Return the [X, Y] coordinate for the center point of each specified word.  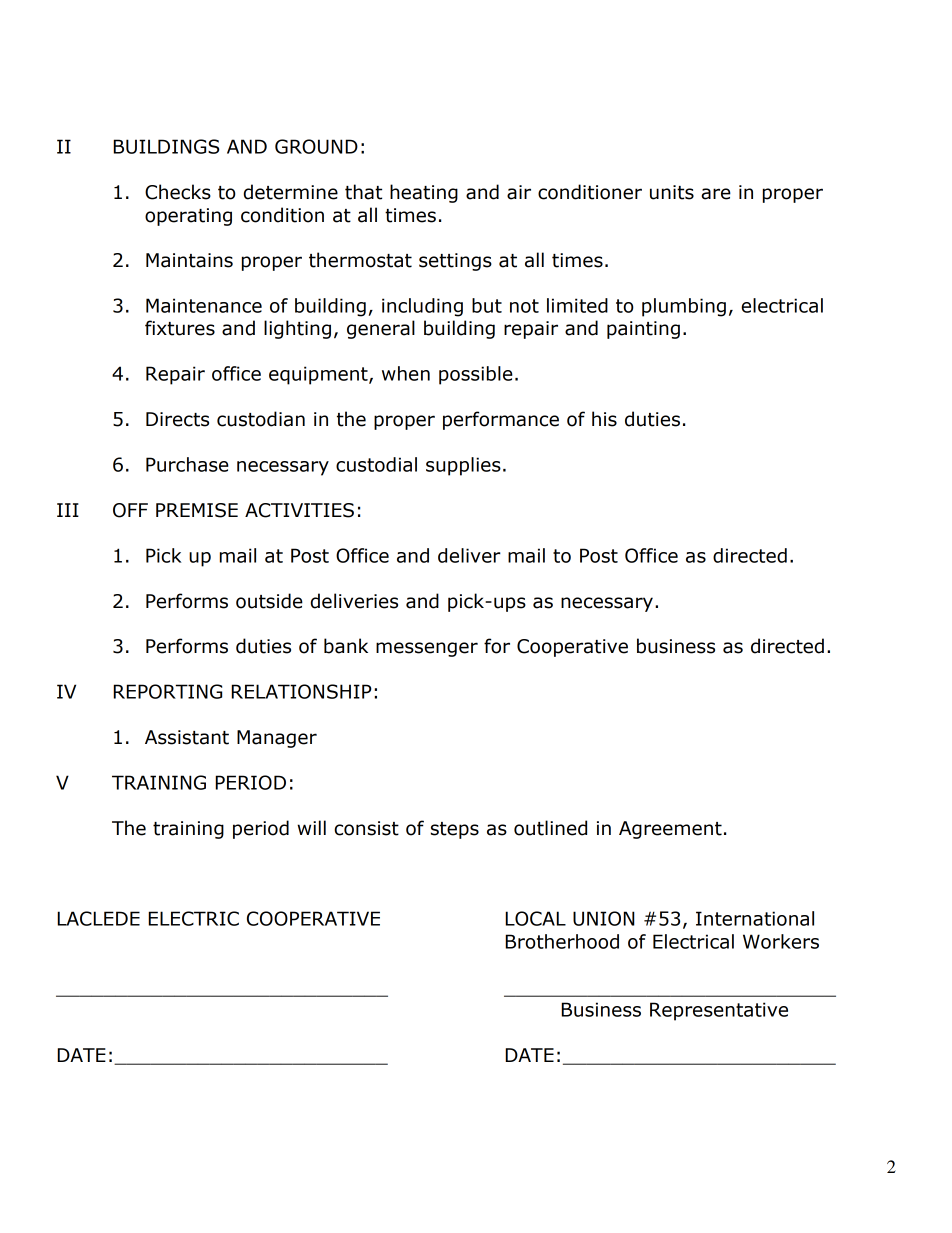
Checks [178, 192]
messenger [427, 649]
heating [424, 193]
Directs [177, 419]
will [311, 827]
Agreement [670, 830]
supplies [463, 466]
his [604, 419]
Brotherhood [562, 941]
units [672, 192]
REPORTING [167, 691]
